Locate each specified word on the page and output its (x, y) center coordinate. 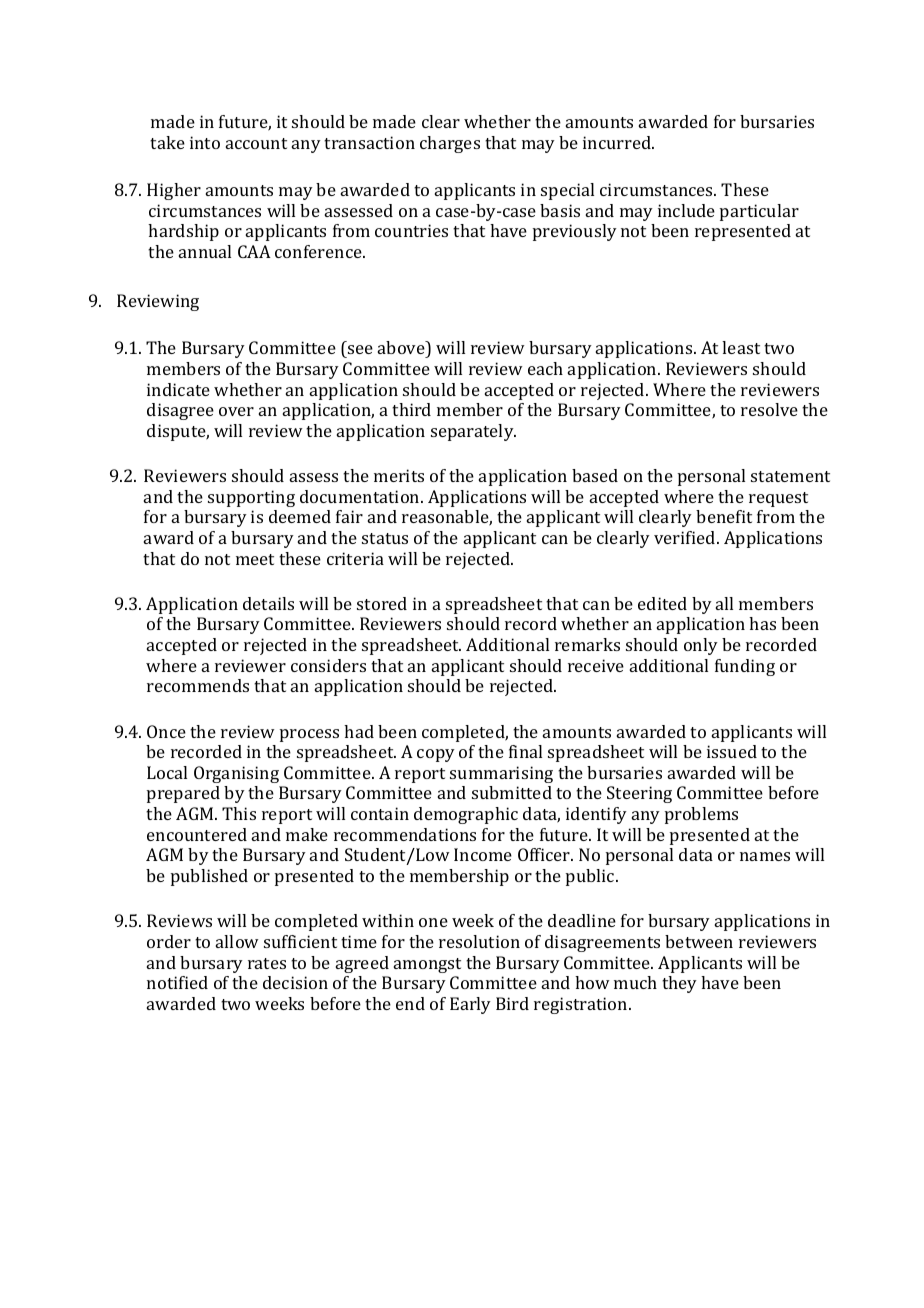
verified (686, 537)
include (686, 210)
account (256, 143)
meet (255, 559)
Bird (512, 1003)
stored (382, 603)
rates (267, 963)
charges (450, 144)
